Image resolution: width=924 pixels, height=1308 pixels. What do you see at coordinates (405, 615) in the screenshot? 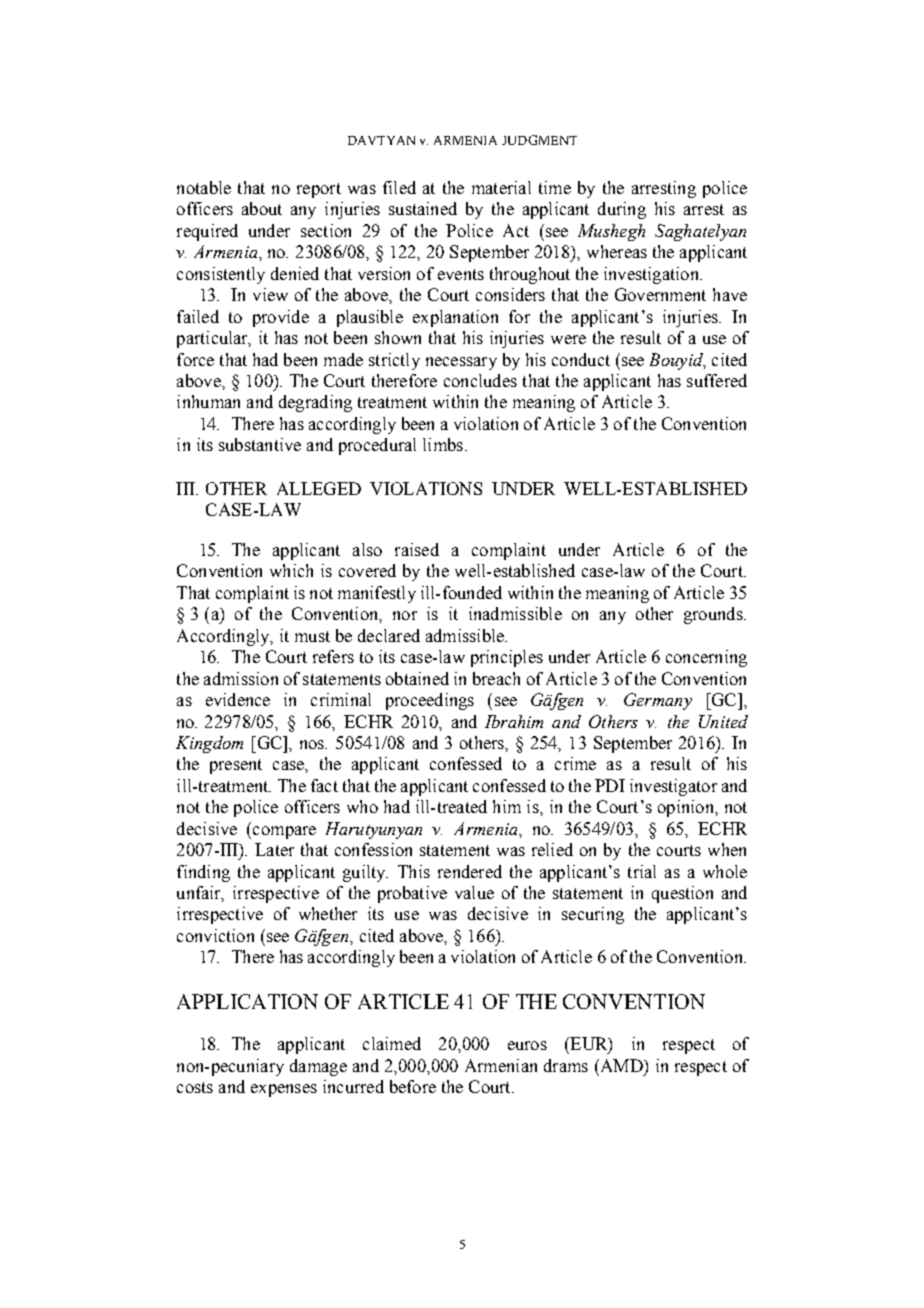
I see `nor` at bounding box center [405, 615].
